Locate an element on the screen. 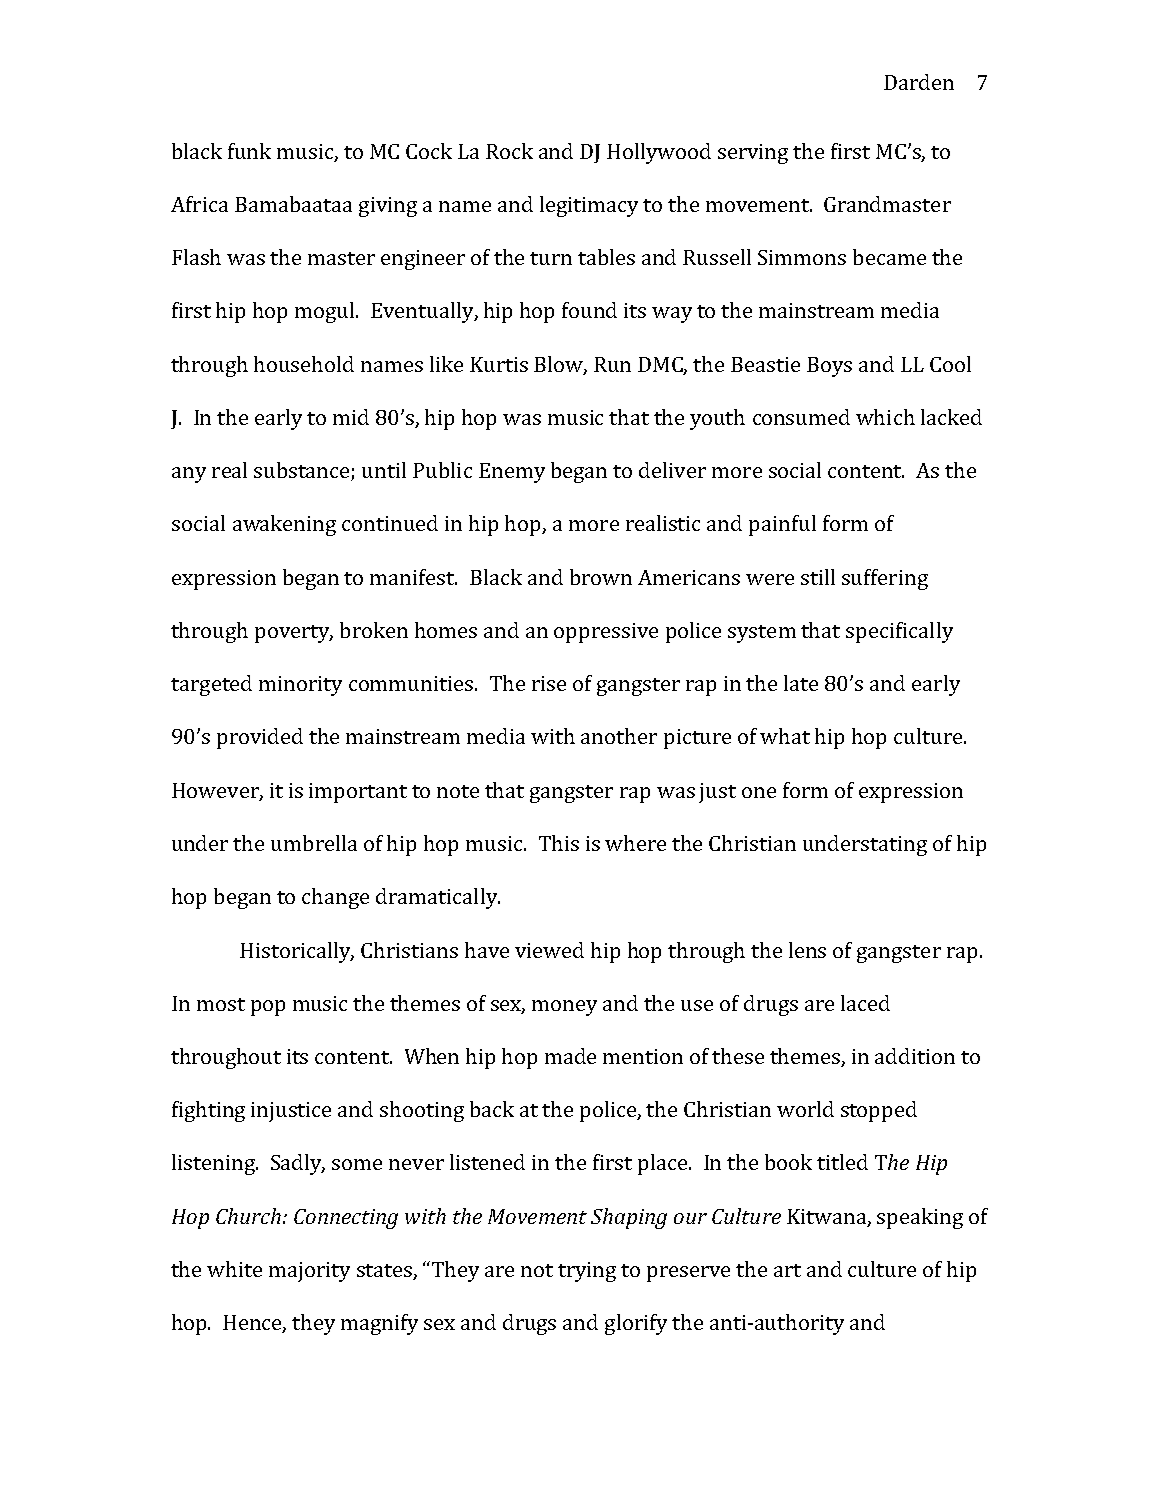  another is located at coordinates (619, 736).
